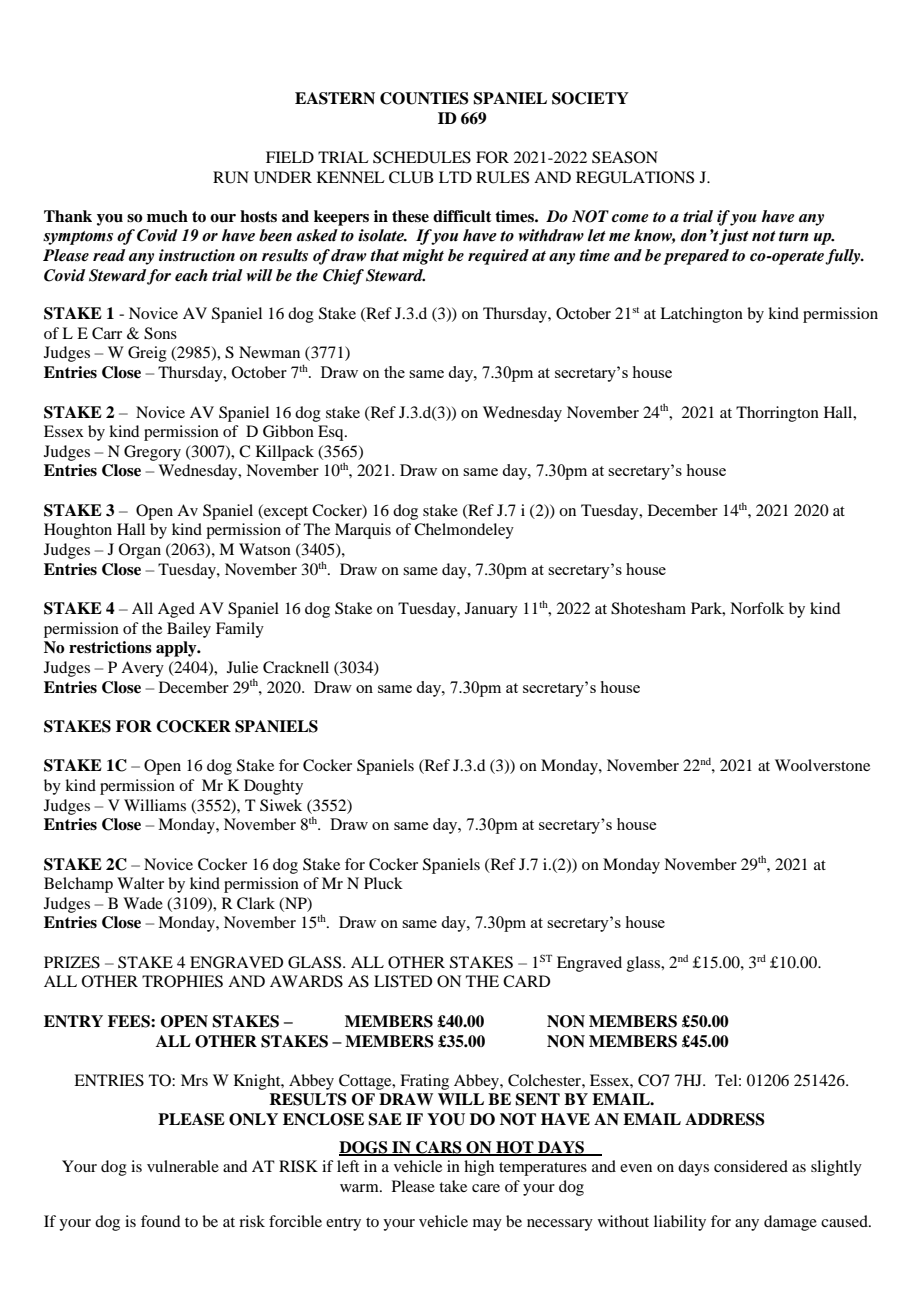 Image resolution: width=924 pixels, height=1308 pixels. I want to click on care, so click(486, 1188).
